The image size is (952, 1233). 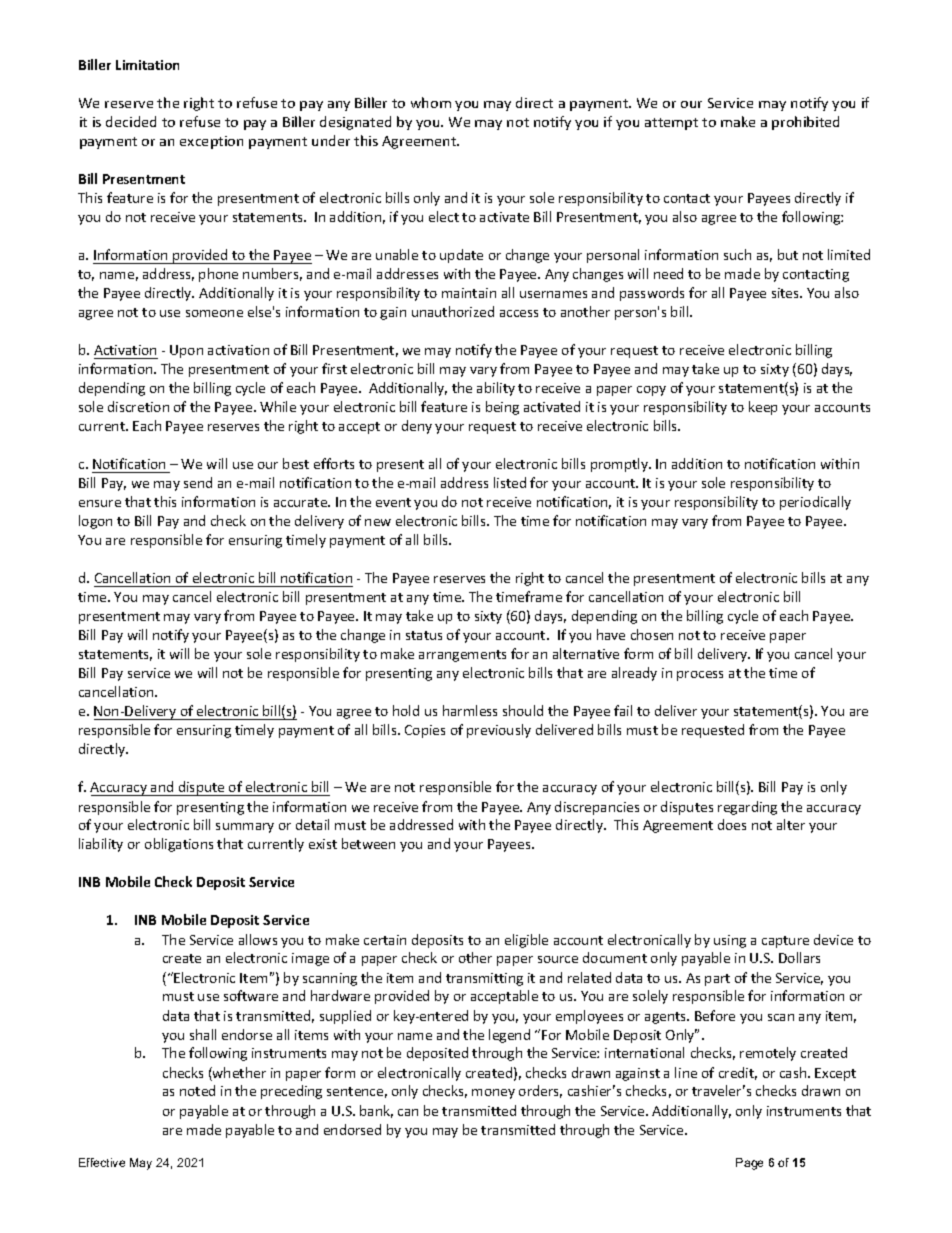 I want to click on does, so click(x=732, y=824).
